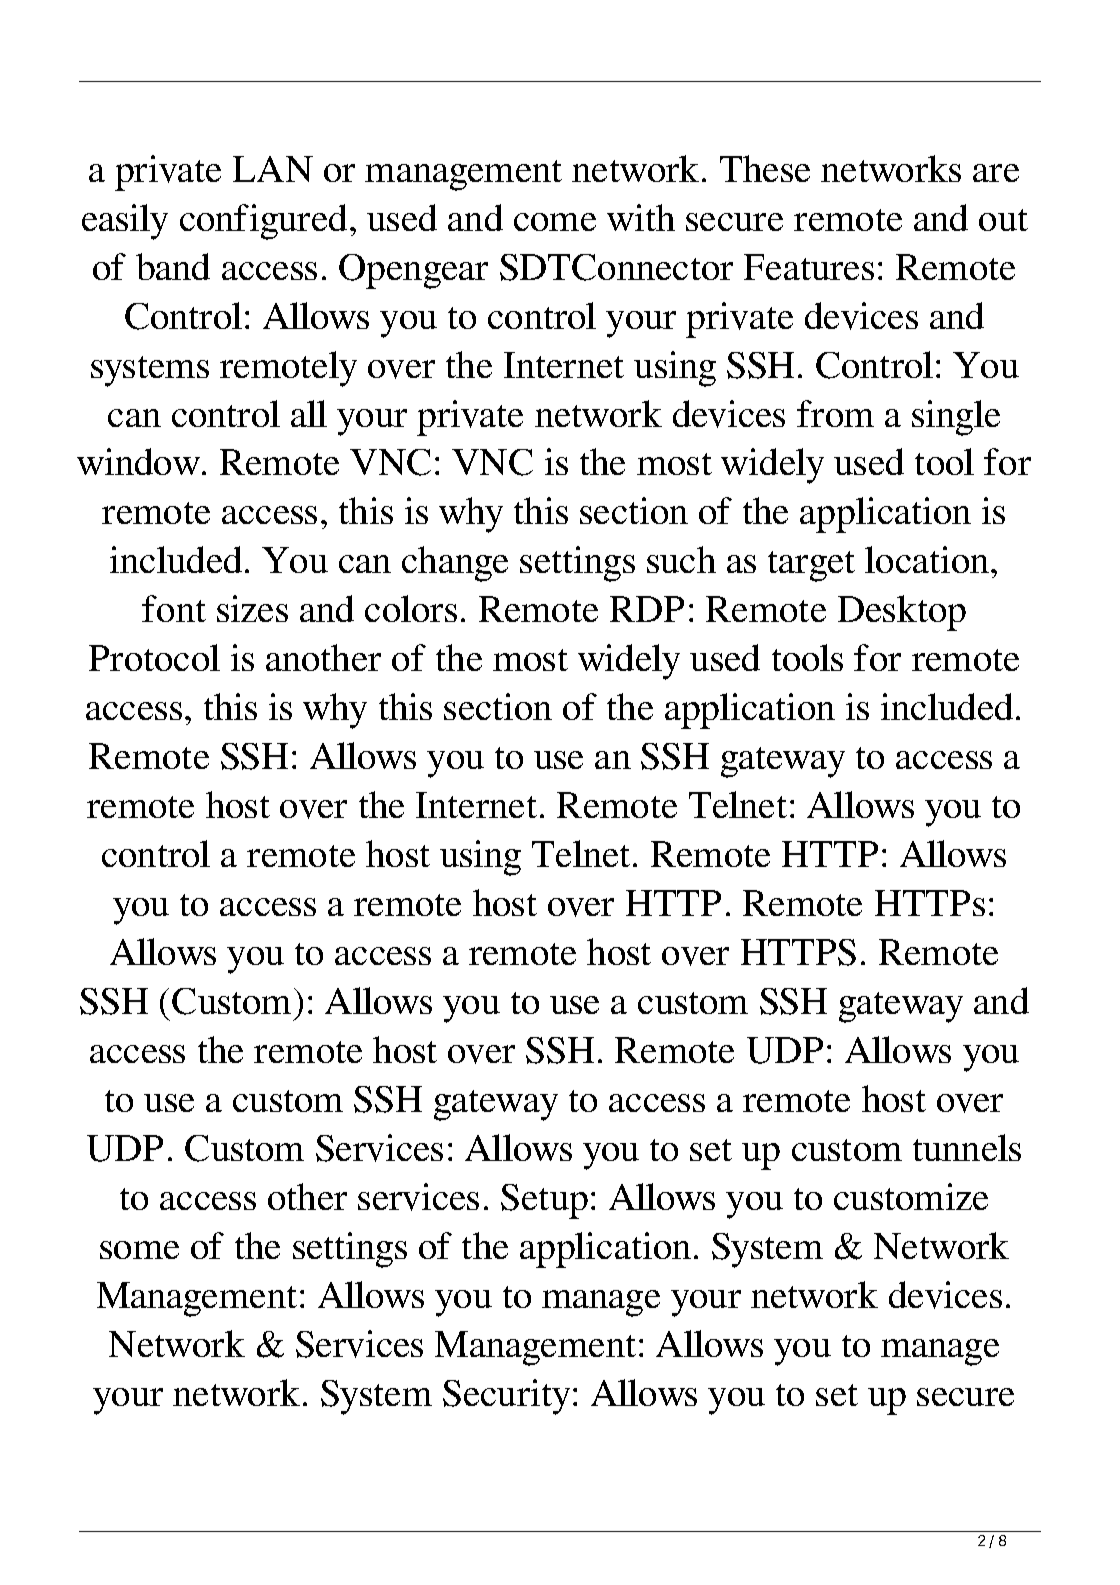 The image size is (1120, 1585). What do you see at coordinates (902, 613) in the image?
I see `Desktop` at bounding box center [902, 613].
